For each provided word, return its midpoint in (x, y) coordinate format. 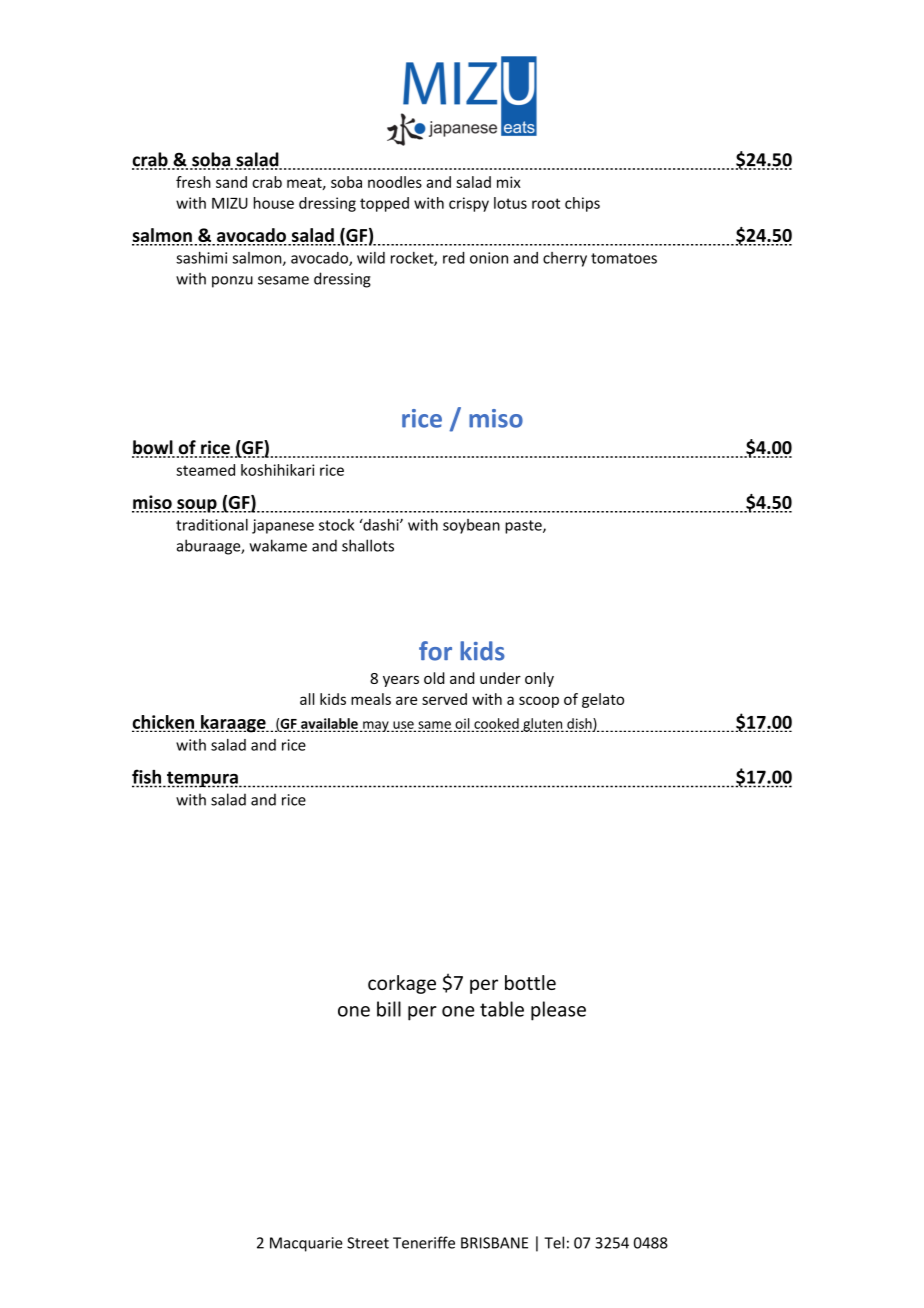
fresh (193, 182)
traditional (212, 525)
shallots (368, 545)
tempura (202, 779)
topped (384, 204)
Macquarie (306, 1244)
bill (389, 1009)
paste (524, 527)
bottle (530, 982)
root (546, 203)
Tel (554, 1242)
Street (368, 1243)
